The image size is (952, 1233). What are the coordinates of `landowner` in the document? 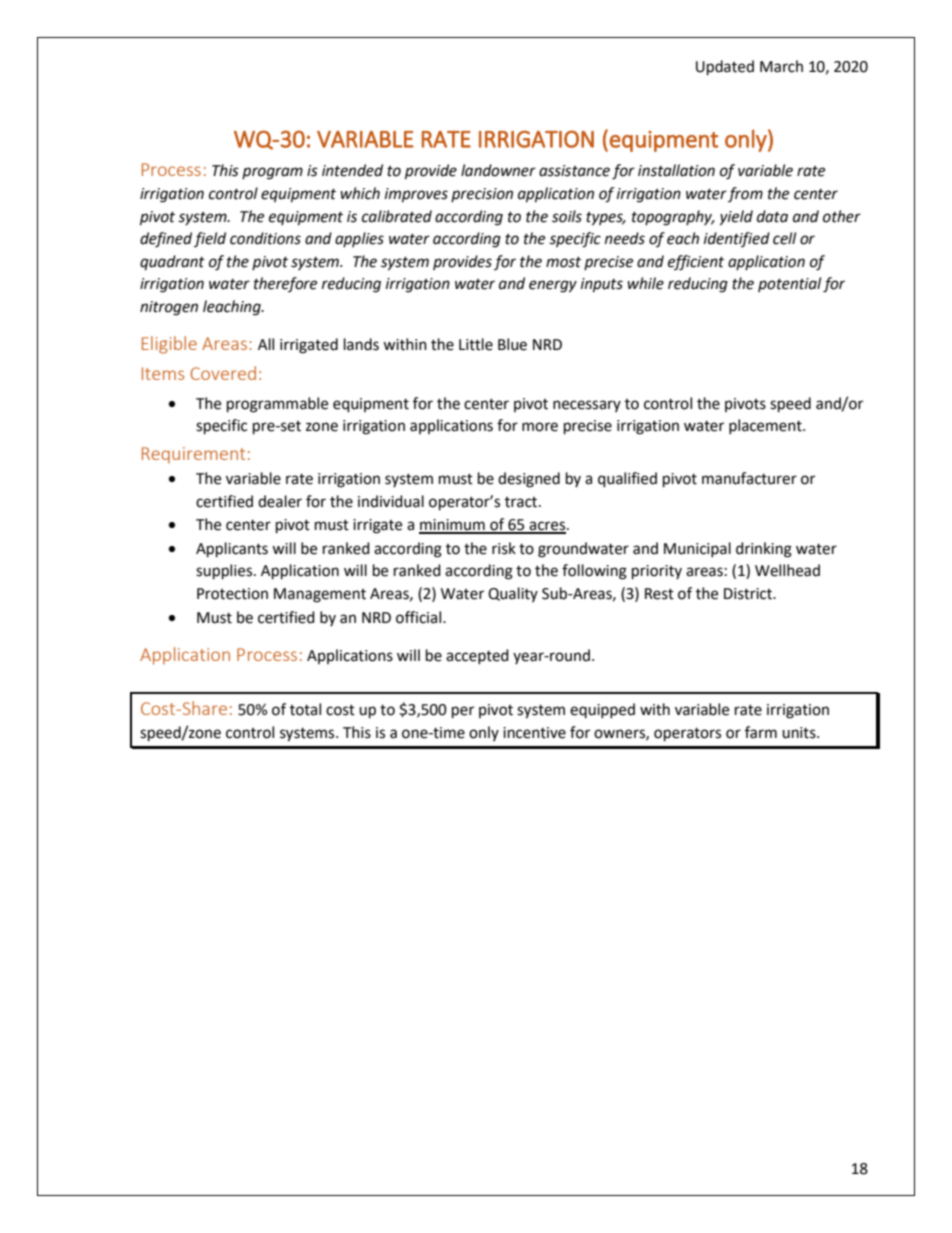 It's located at (498, 170).
